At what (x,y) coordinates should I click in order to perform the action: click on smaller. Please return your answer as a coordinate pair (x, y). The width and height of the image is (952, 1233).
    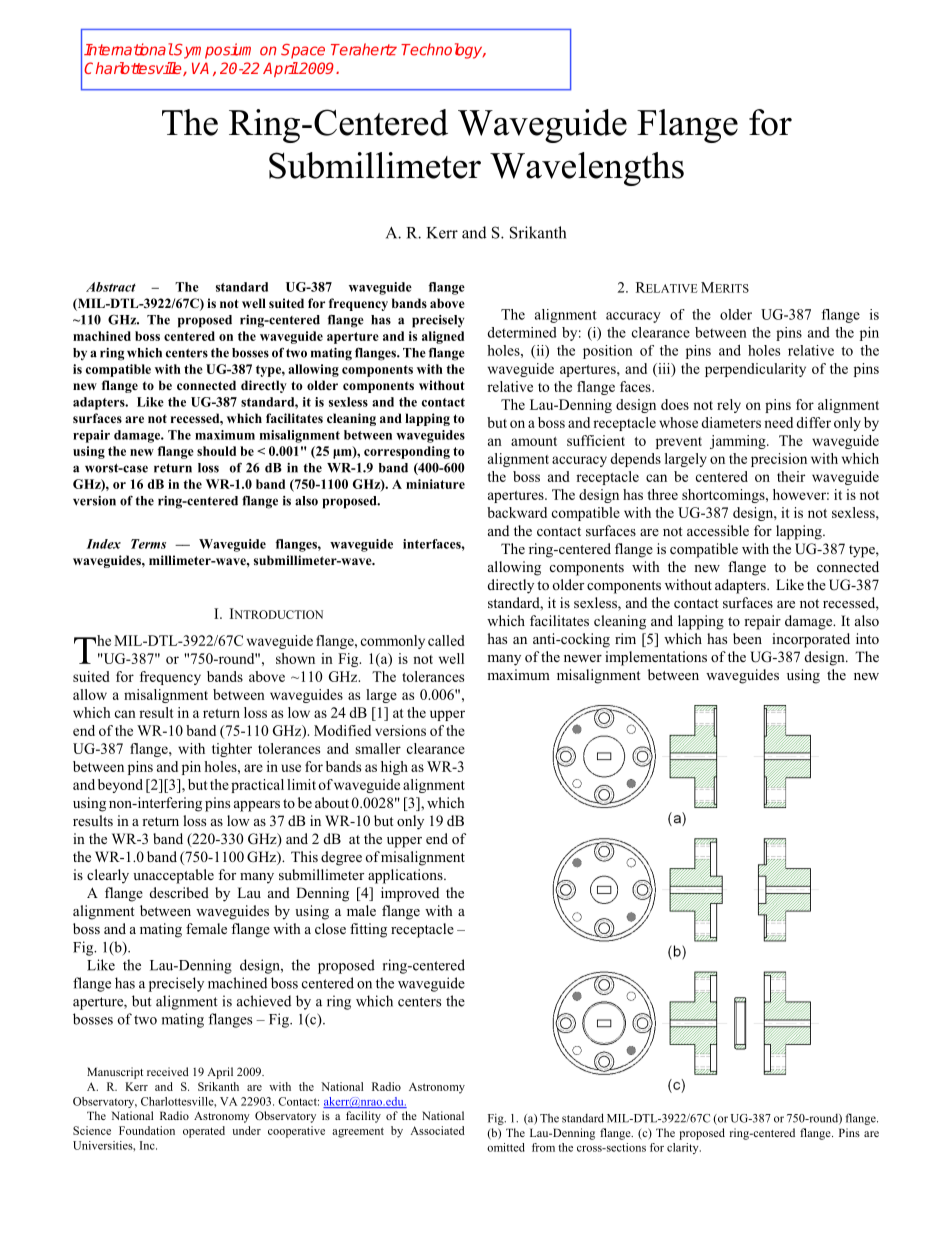
    Looking at the image, I should click on (378, 748).
